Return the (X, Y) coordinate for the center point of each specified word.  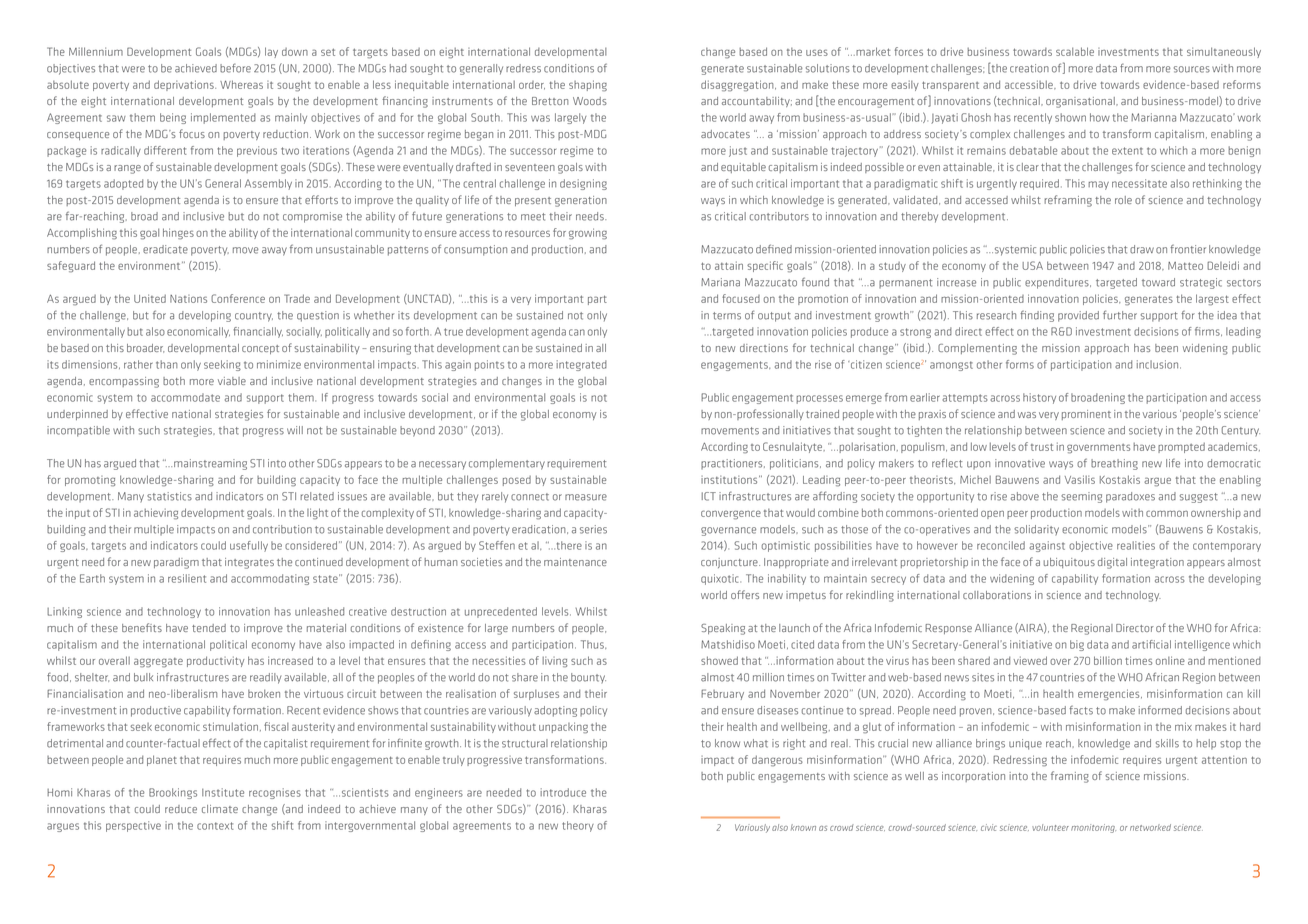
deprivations (185, 85)
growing (588, 234)
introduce (563, 792)
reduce (181, 809)
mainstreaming (210, 464)
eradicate (165, 249)
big (1077, 645)
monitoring (1093, 828)
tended (209, 628)
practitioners (733, 464)
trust (1042, 447)
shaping (588, 86)
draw (1142, 249)
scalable (1075, 51)
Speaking (723, 629)
